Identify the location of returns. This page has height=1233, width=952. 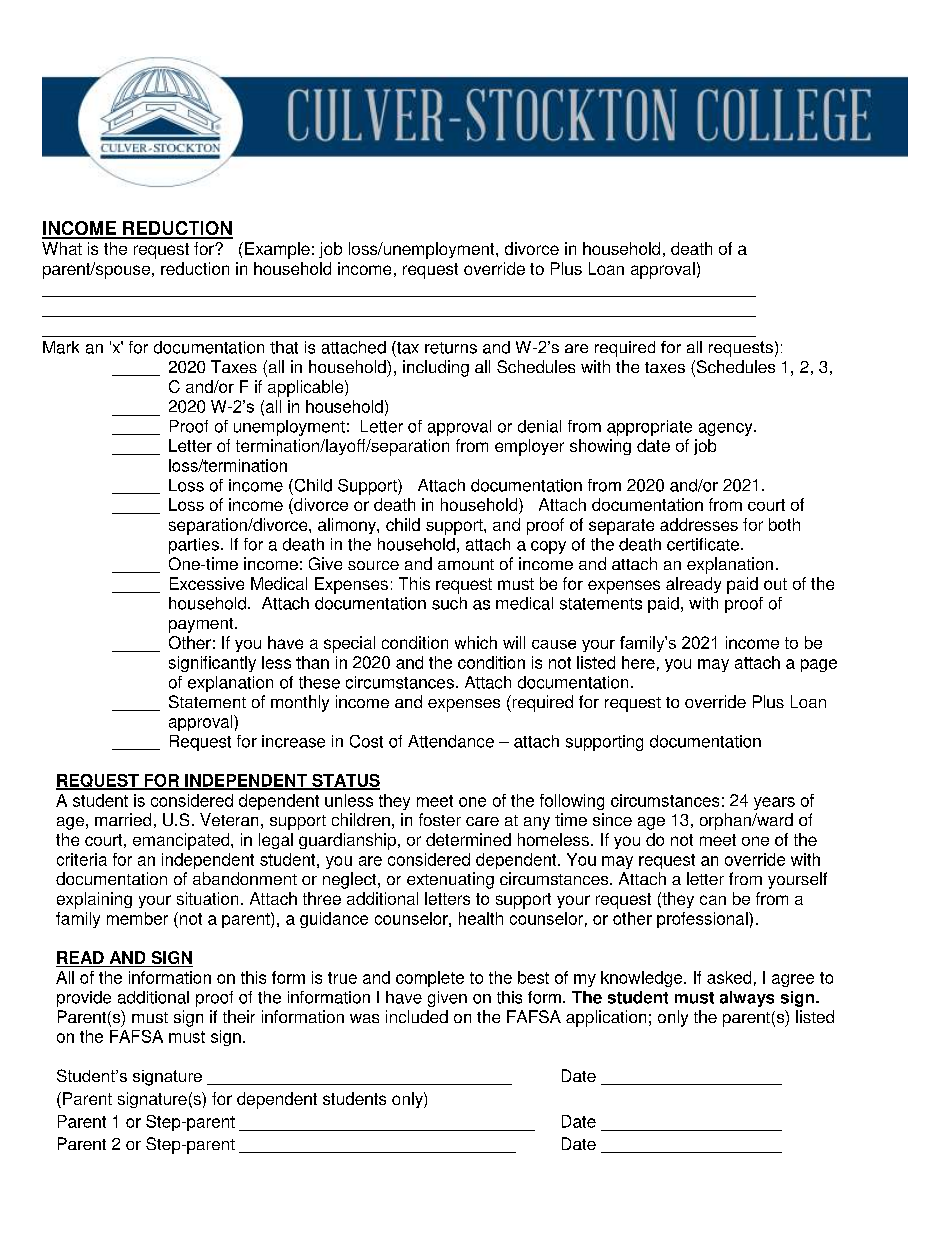
(451, 348).
